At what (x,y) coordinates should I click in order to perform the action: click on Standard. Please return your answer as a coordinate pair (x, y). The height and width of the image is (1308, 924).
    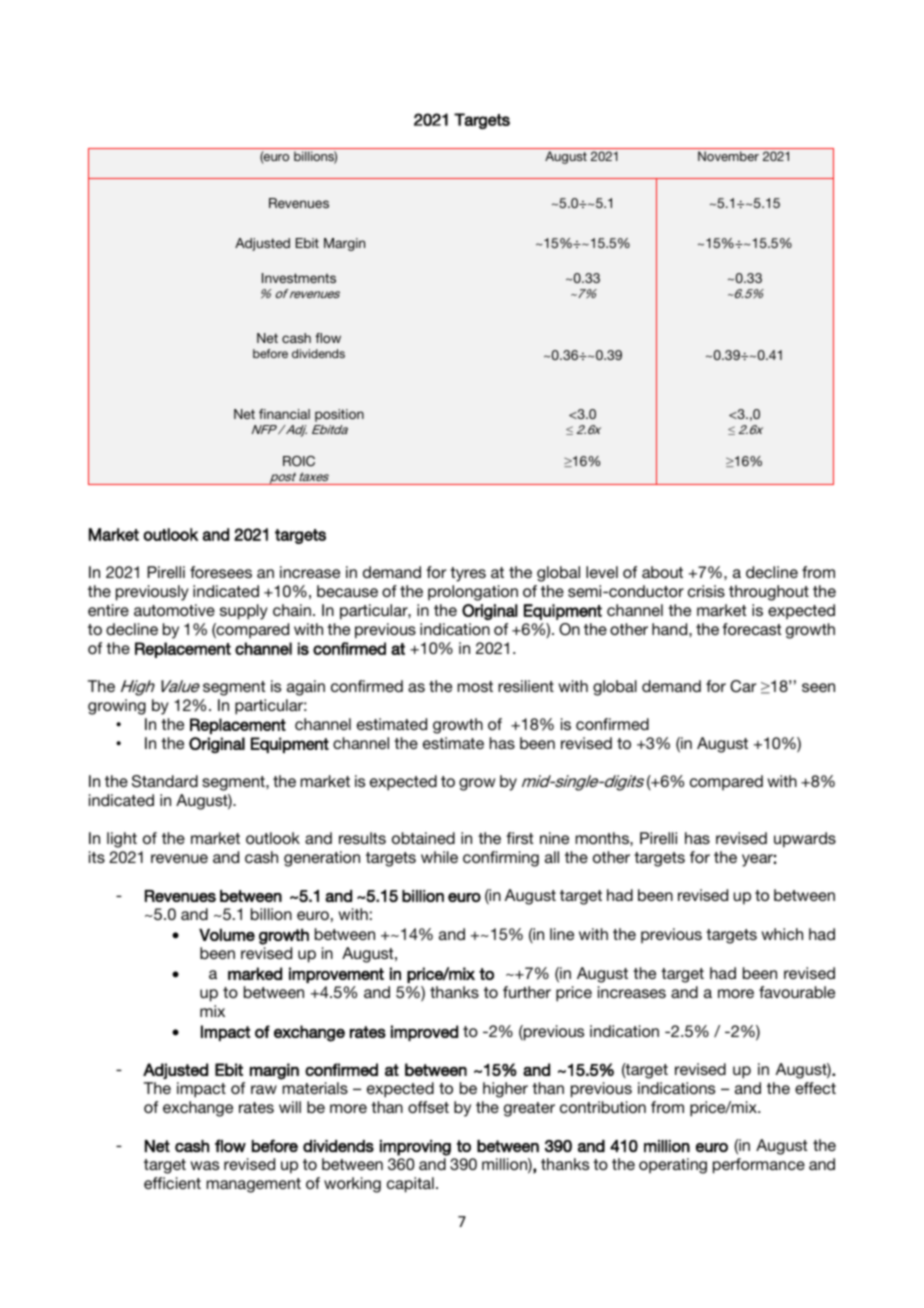
    Looking at the image, I should click on (165, 781).
